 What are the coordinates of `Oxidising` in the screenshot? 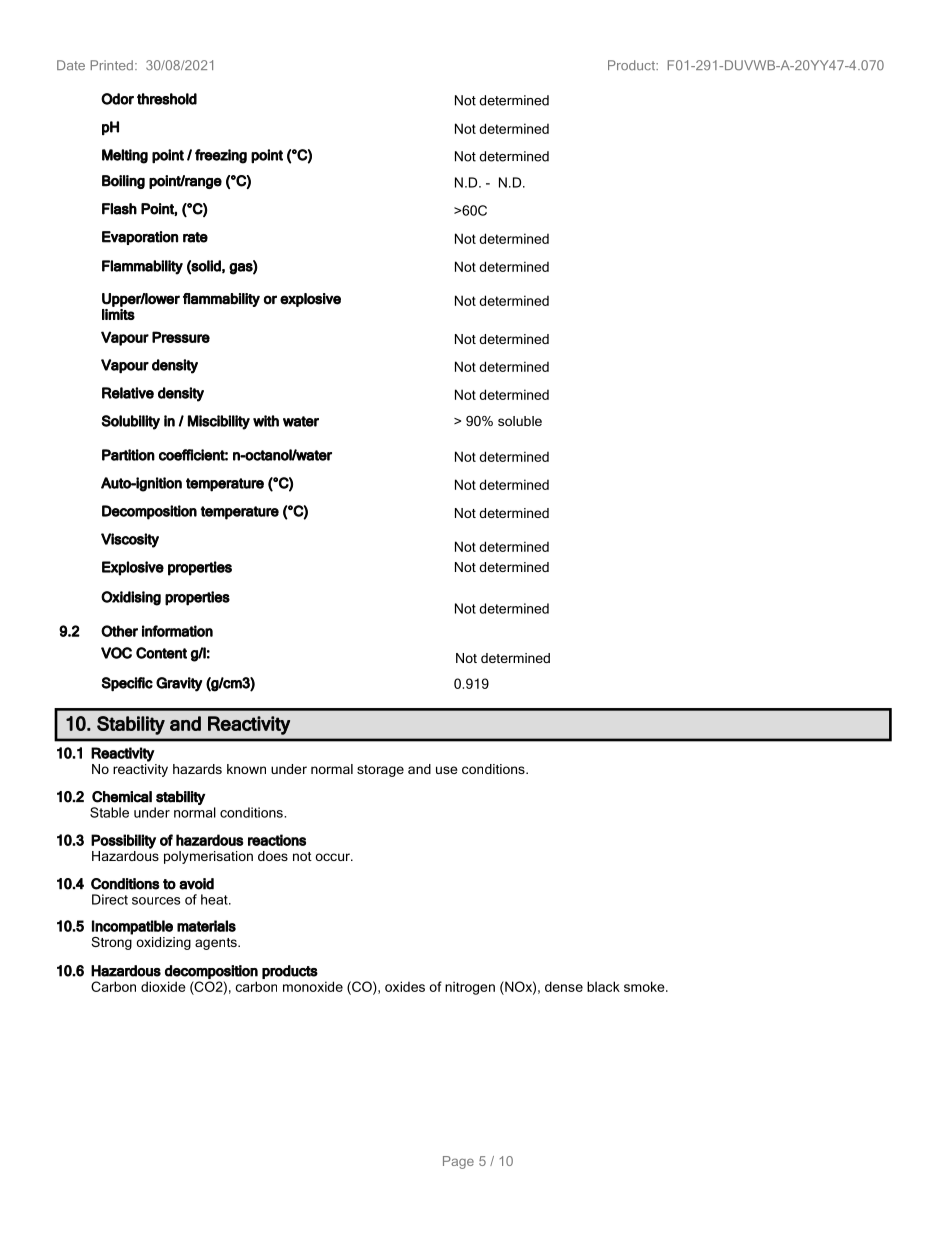 It's located at (131, 598).
